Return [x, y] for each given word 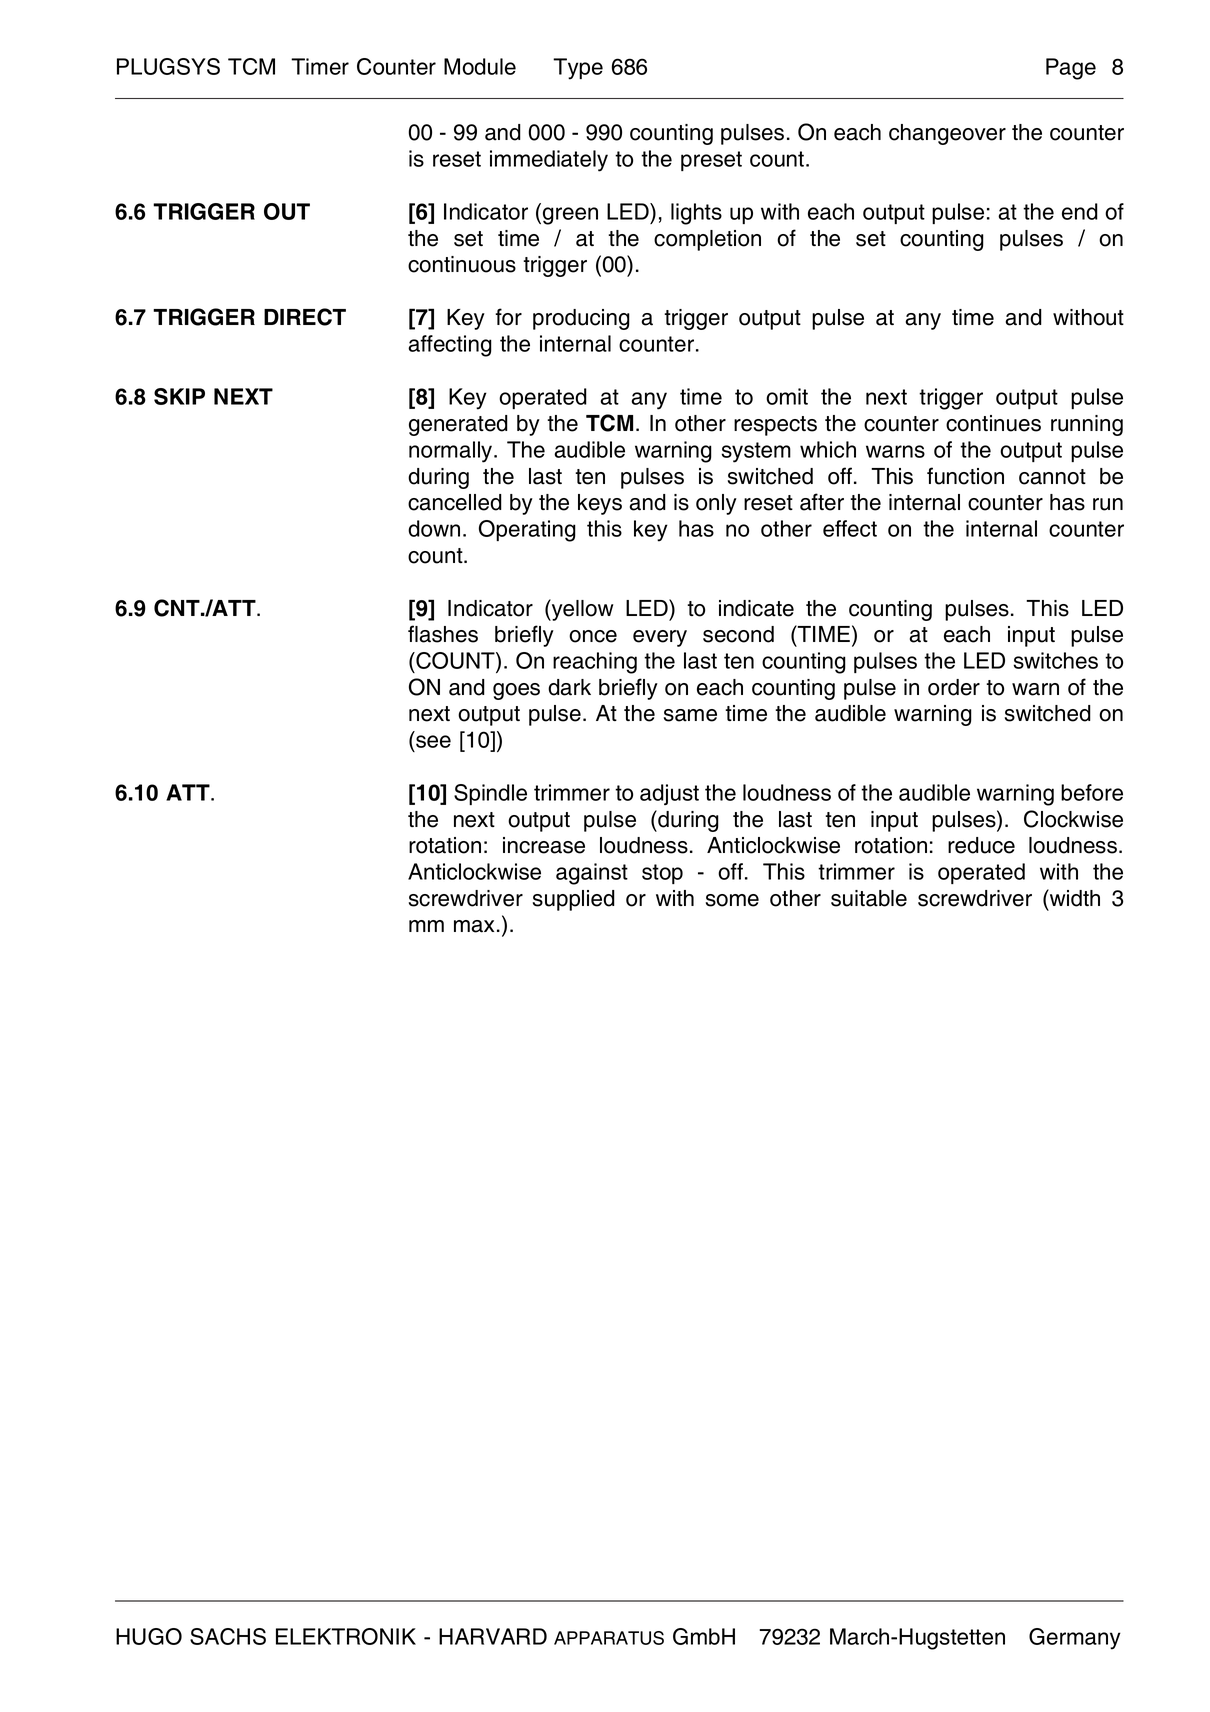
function [965, 476]
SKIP [179, 396]
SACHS [228, 1636]
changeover [947, 134]
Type [578, 69]
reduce [981, 845]
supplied [574, 900]
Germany [1075, 1639]
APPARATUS [609, 1638]
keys [600, 504]
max [474, 926]
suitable [869, 898]
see [433, 741]
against [592, 874]
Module [480, 66]
